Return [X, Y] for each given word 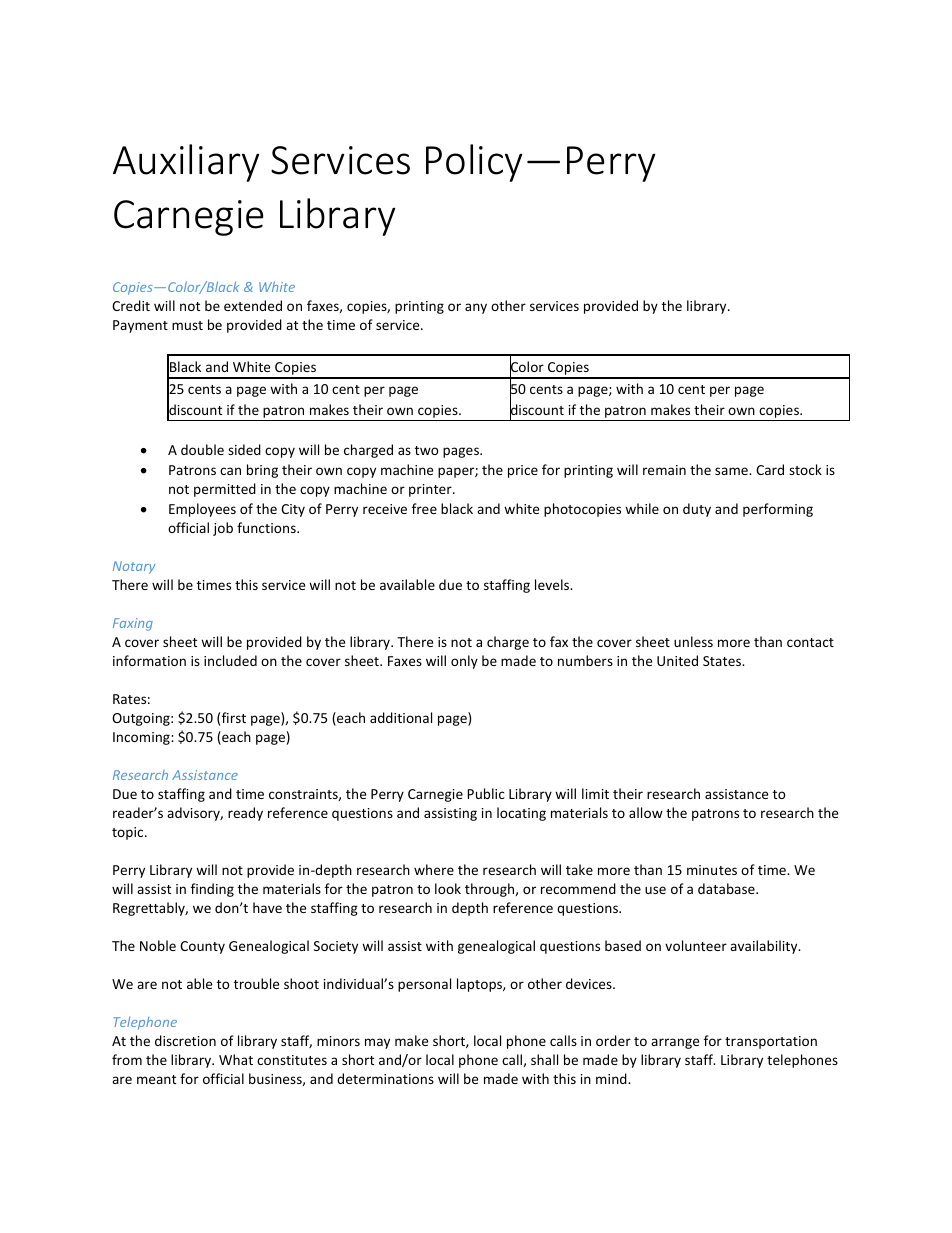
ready [245, 814]
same [732, 471]
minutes [712, 870]
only [464, 662]
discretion [185, 1040]
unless [693, 641]
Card [770, 469]
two [427, 450]
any [476, 308]
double [202, 449]
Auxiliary [186, 163]
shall [544, 1059]
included [230, 660]
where [434, 869]
